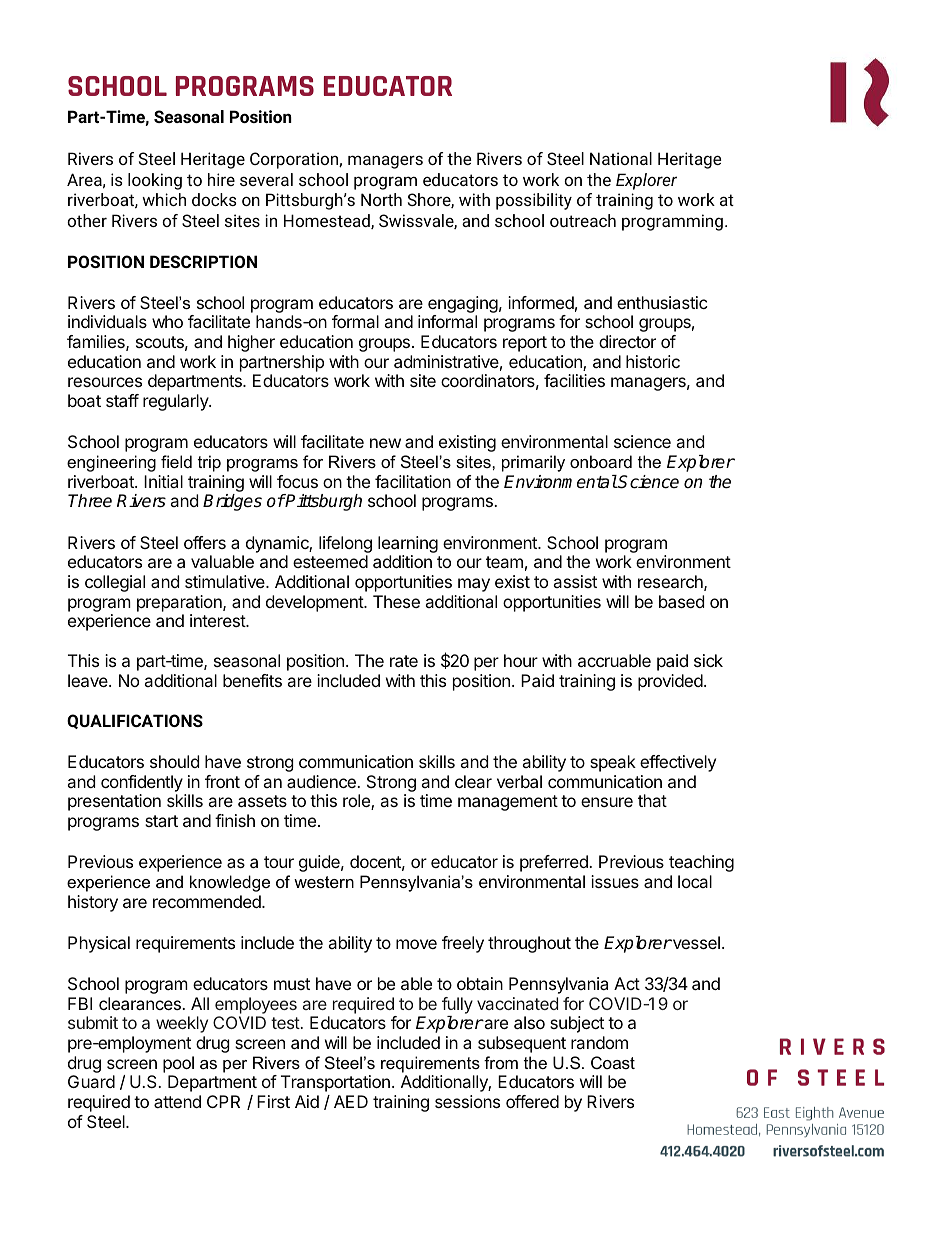  What do you see at coordinates (351, 1101) in the screenshot?
I see `AED` at bounding box center [351, 1101].
